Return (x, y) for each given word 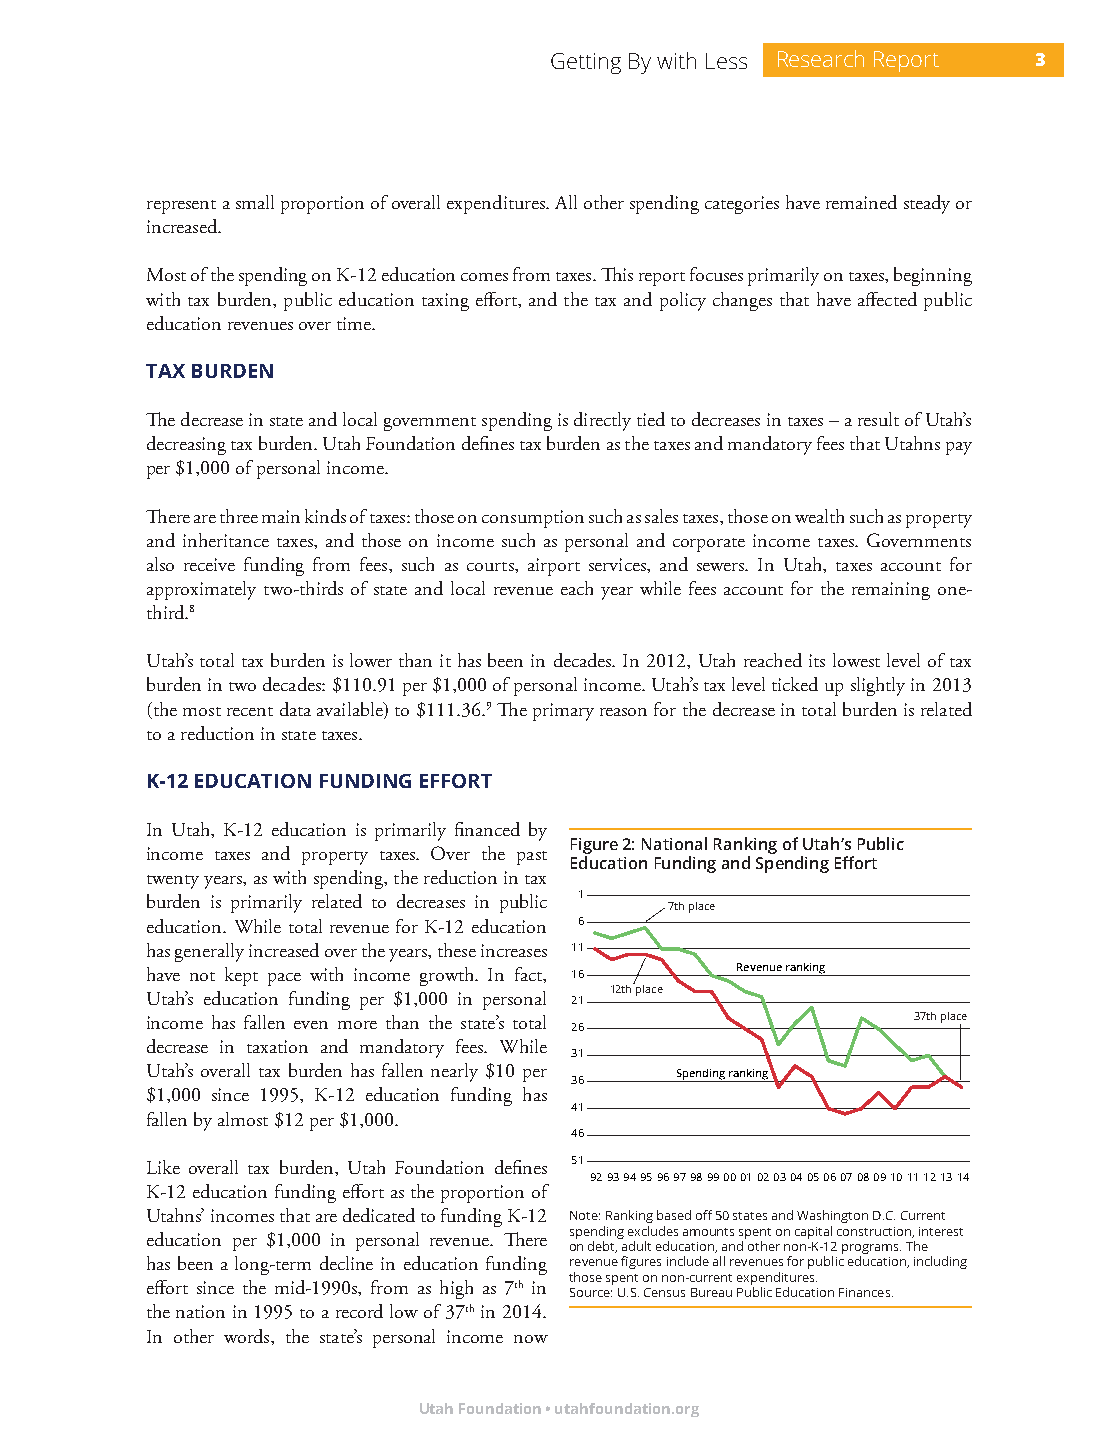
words (248, 1336)
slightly (878, 686)
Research (821, 58)
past (532, 858)
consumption (533, 519)
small (255, 202)
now (531, 1339)
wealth (819, 516)
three (239, 516)
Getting (586, 63)
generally (209, 952)
